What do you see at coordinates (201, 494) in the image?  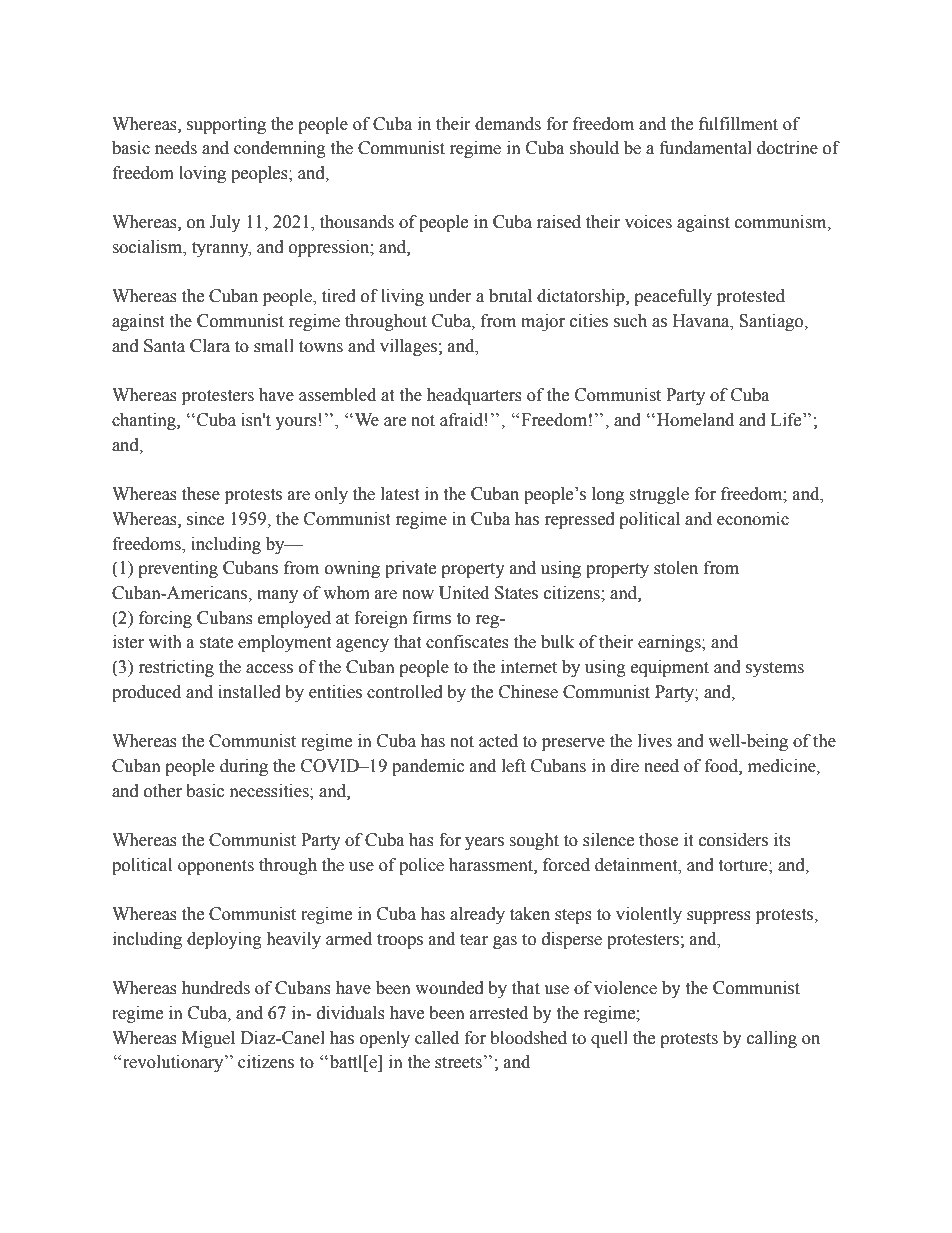 I see `these` at bounding box center [201, 494].
